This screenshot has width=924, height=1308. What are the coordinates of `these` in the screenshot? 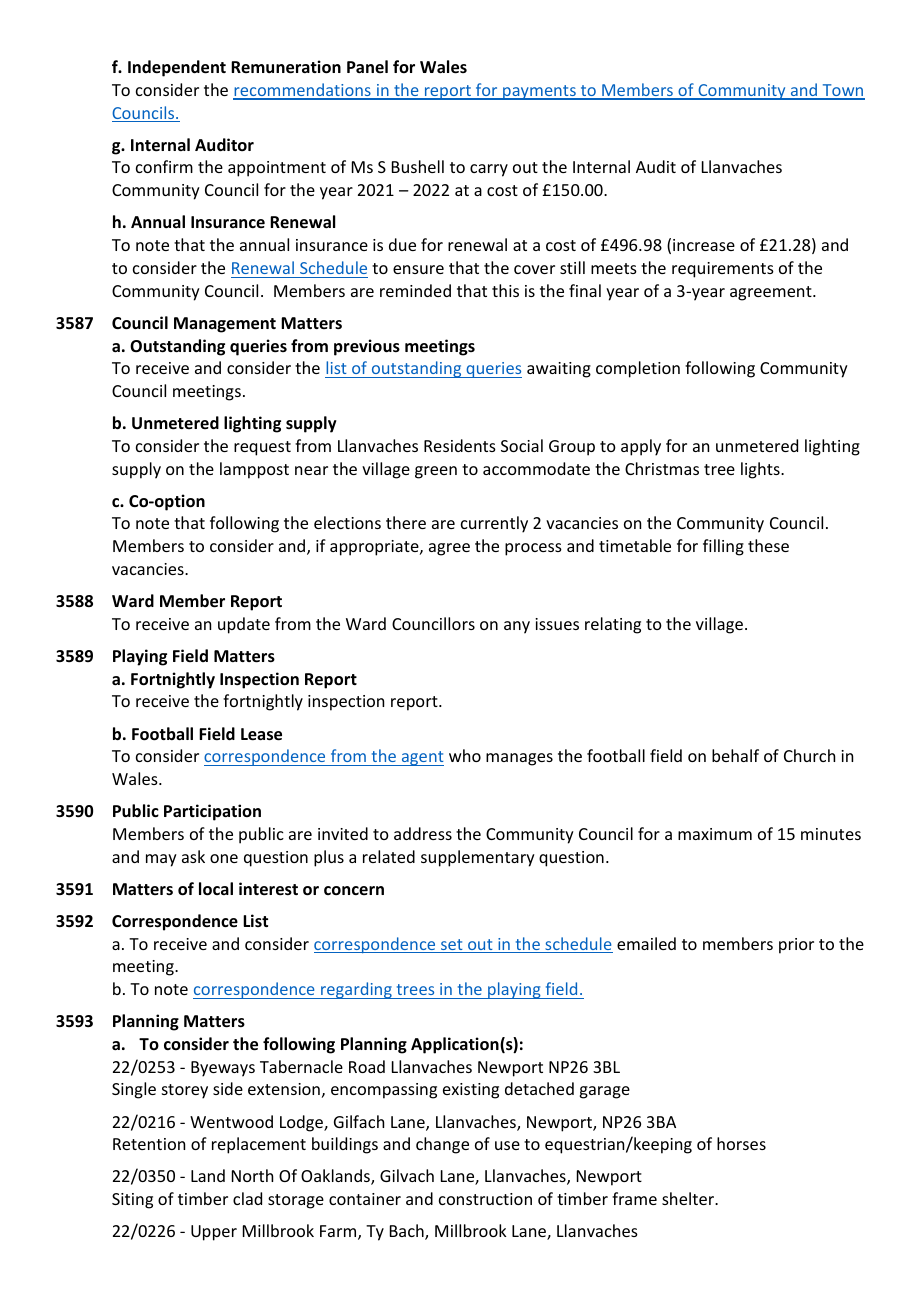 It's located at (768, 545).
